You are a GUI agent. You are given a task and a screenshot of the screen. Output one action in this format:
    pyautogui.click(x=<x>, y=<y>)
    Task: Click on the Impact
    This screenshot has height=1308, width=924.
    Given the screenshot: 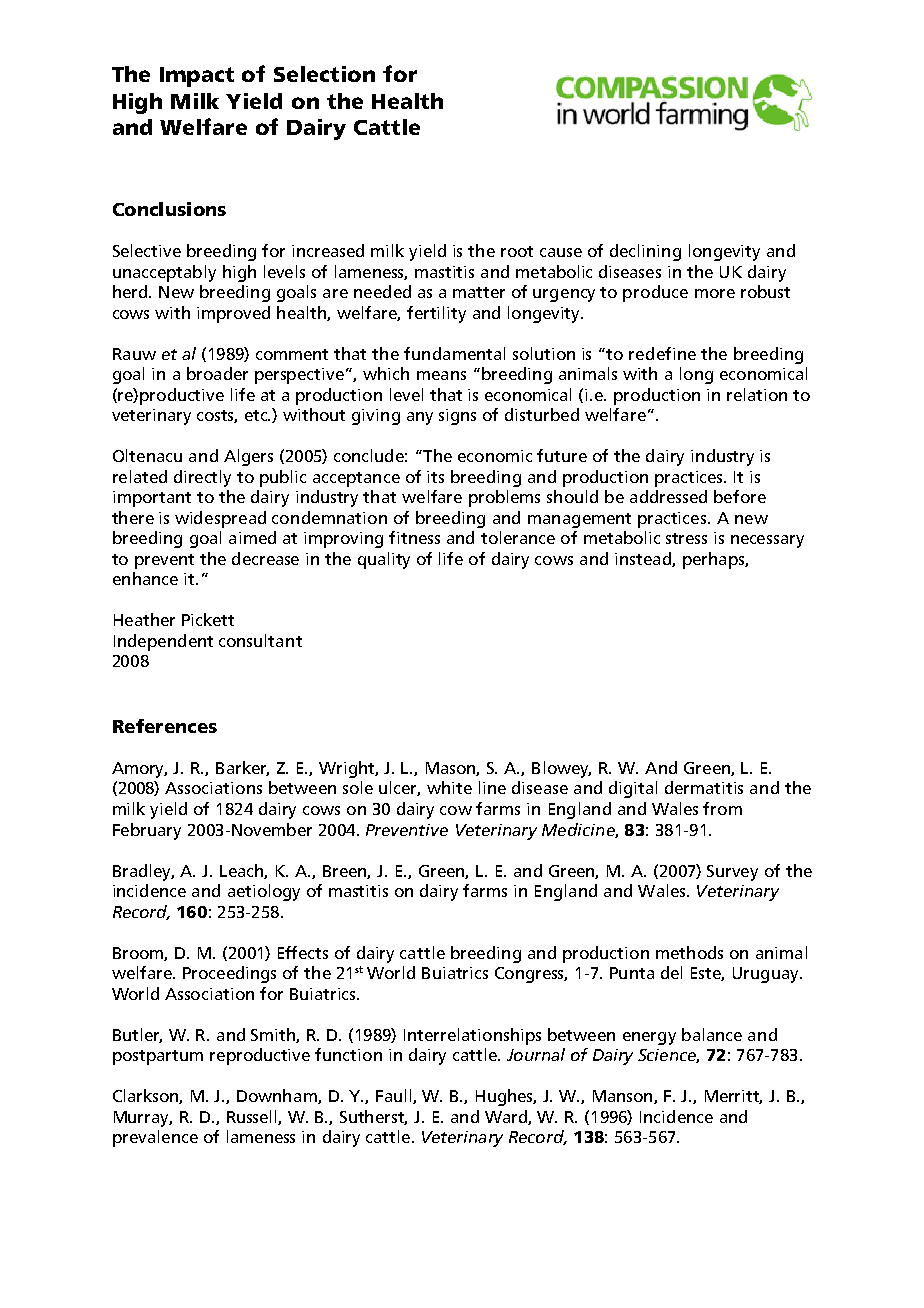 What is the action you would take?
    pyautogui.click(x=197, y=77)
